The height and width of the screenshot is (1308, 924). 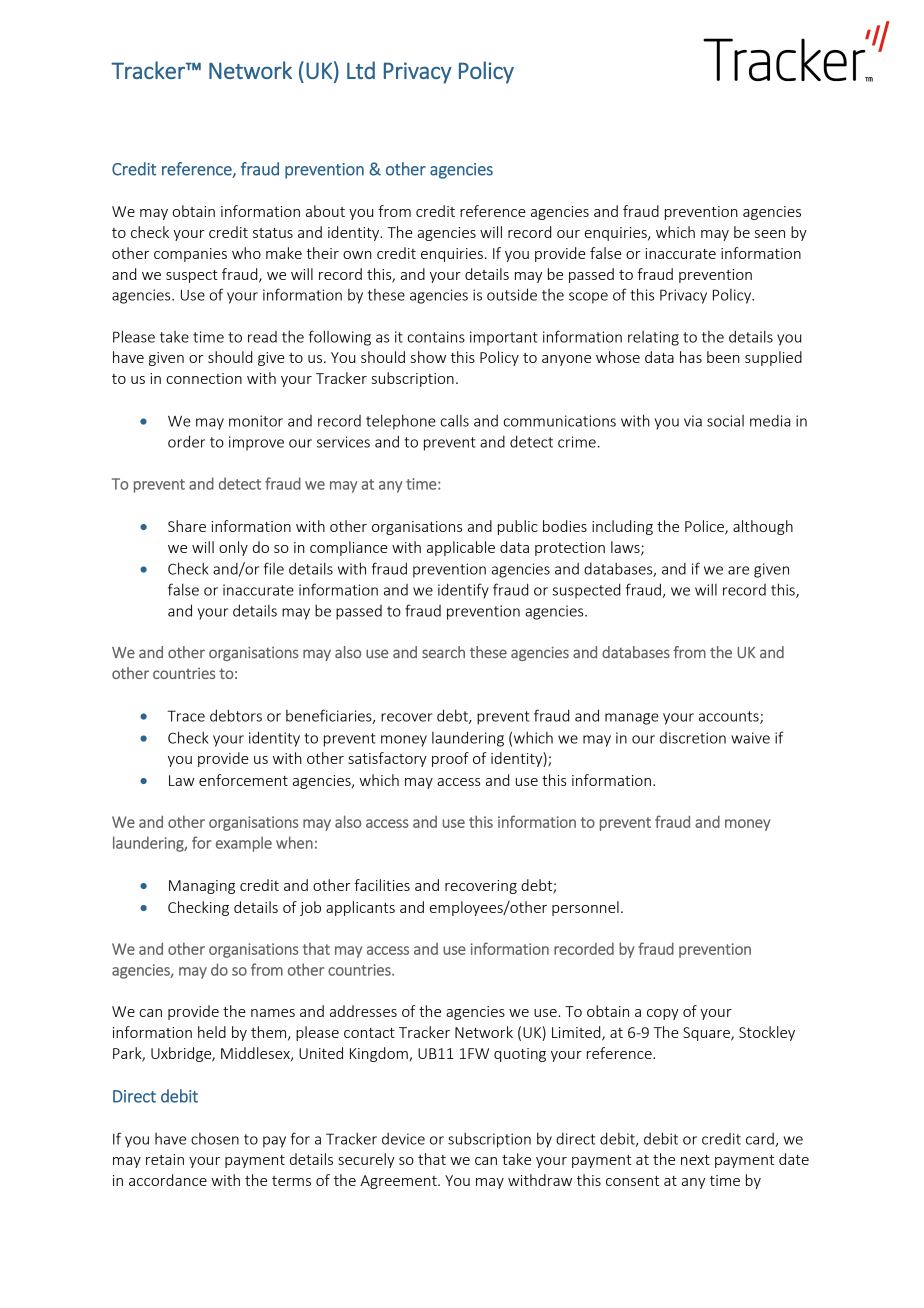 I want to click on about, so click(x=325, y=211).
